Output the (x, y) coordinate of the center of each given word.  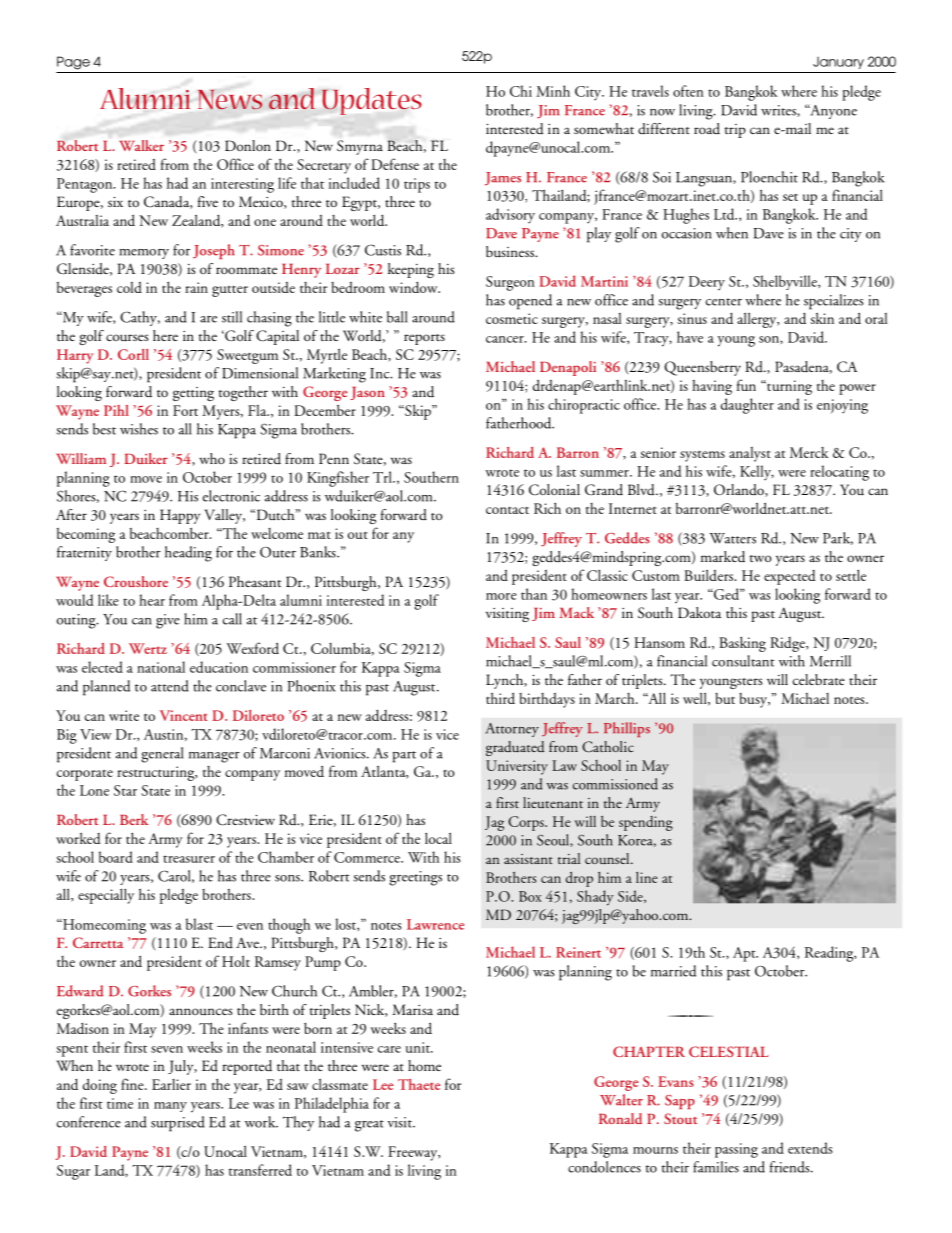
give (168, 621)
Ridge (788, 644)
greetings (415, 878)
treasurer (189, 859)
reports (424, 339)
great (369, 1126)
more (501, 596)
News (230, 99)
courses (127, 338)
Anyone (832, 111)
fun (746, 385)
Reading (830, 954)
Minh (553, 91)
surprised (178, 1124)
